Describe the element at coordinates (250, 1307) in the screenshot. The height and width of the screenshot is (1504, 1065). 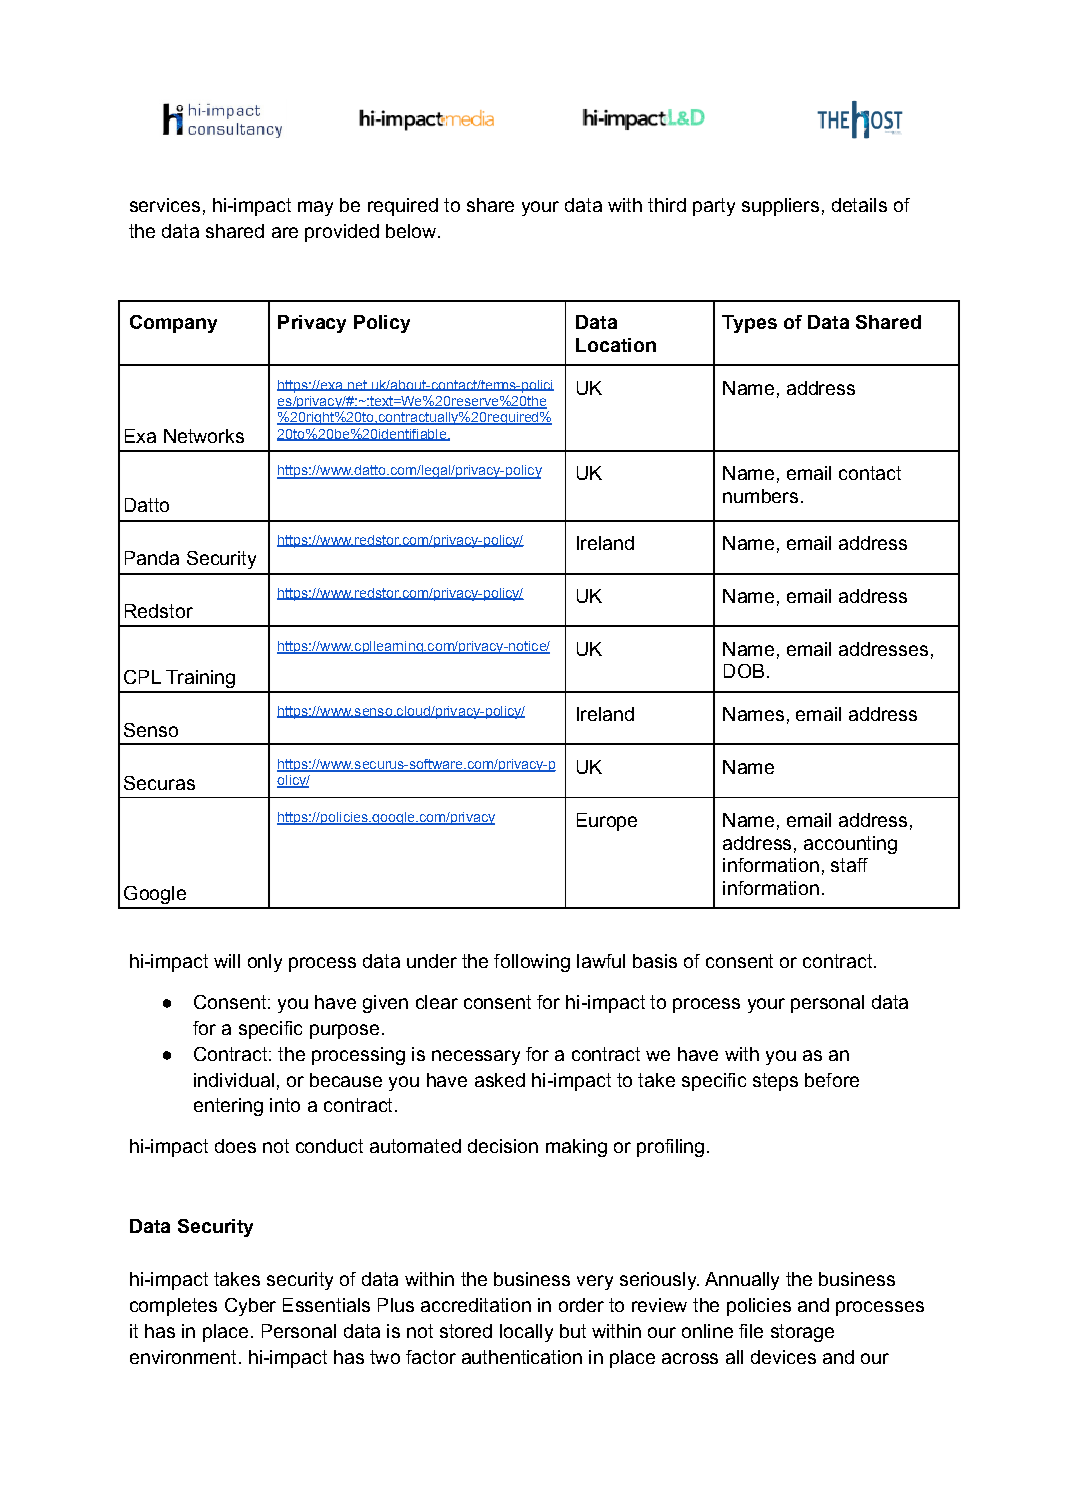
I see `Cyber` at that location.
